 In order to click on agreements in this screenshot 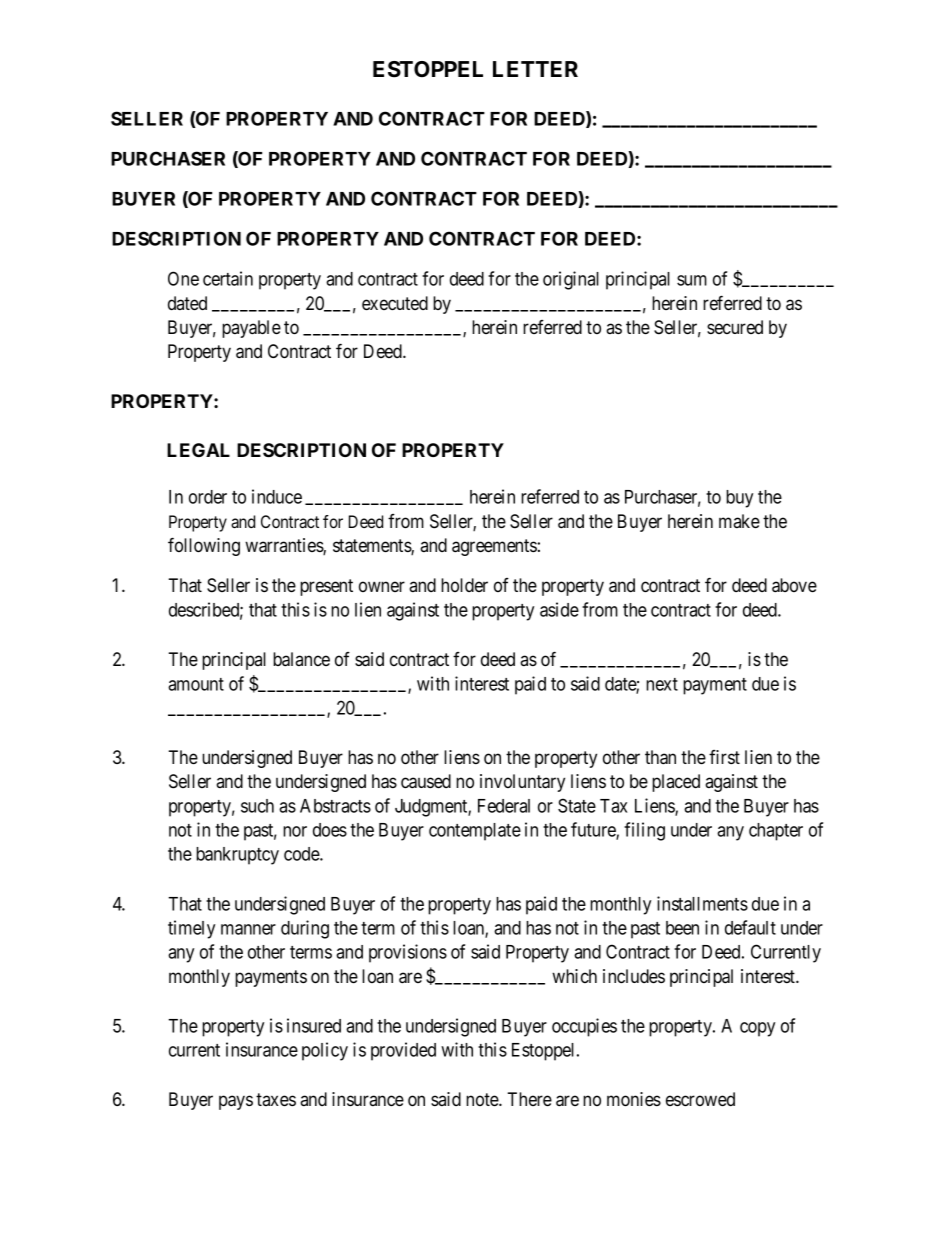, I will do `click(494, 547)`.
